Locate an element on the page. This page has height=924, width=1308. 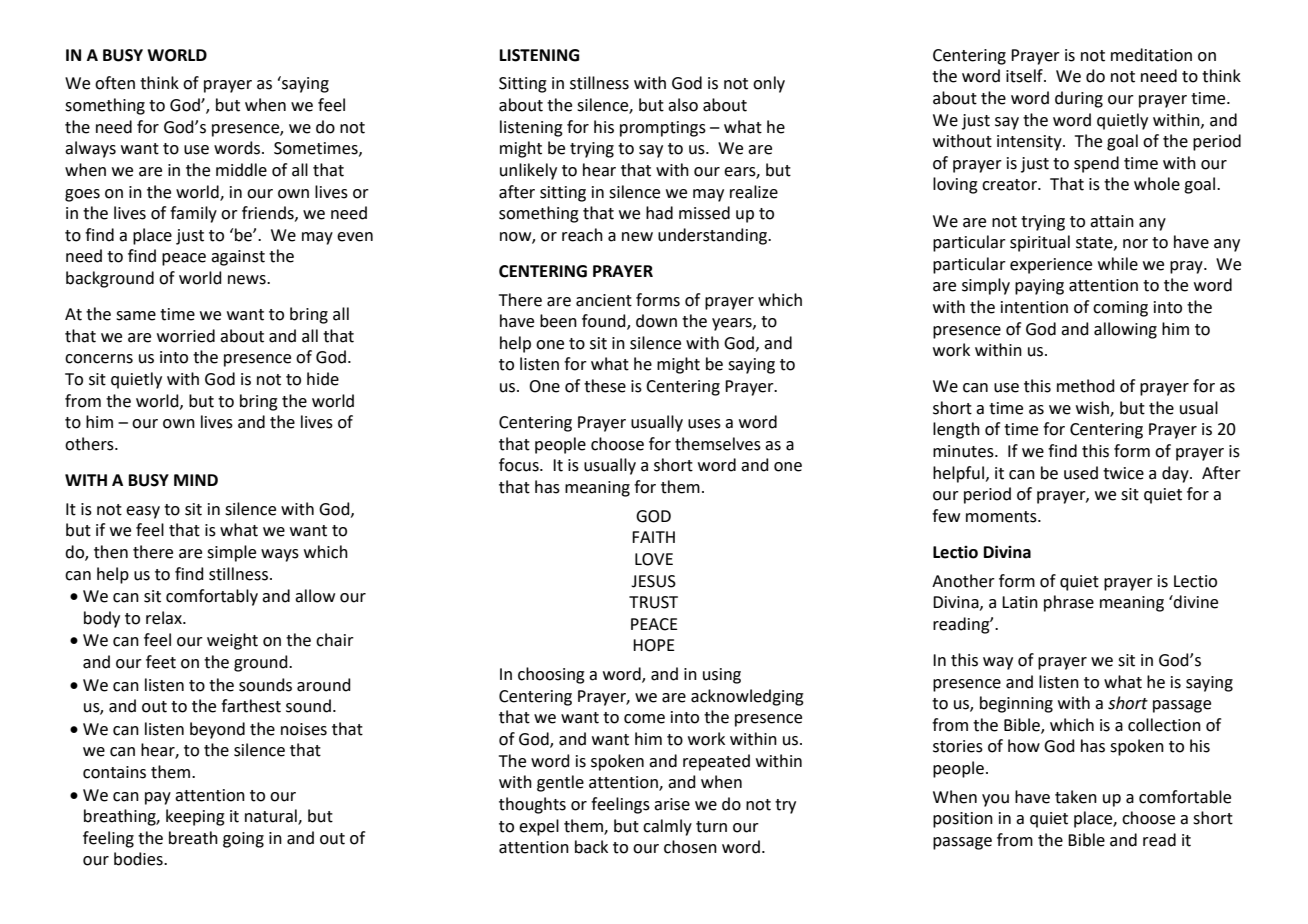
MIND is located at coordinates (196, 480).
